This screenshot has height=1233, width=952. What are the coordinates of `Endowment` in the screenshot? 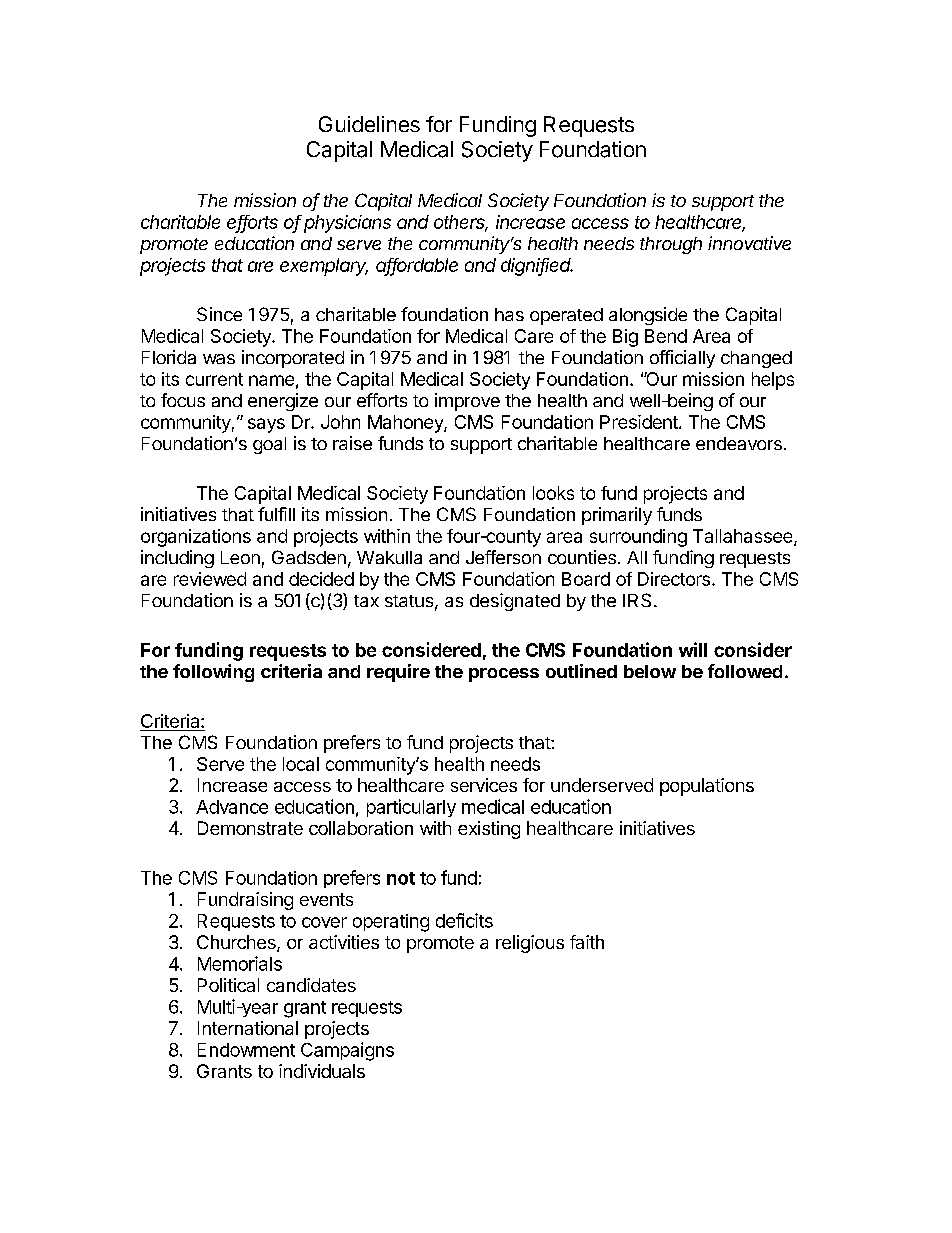 It's located at (246, 1050).
